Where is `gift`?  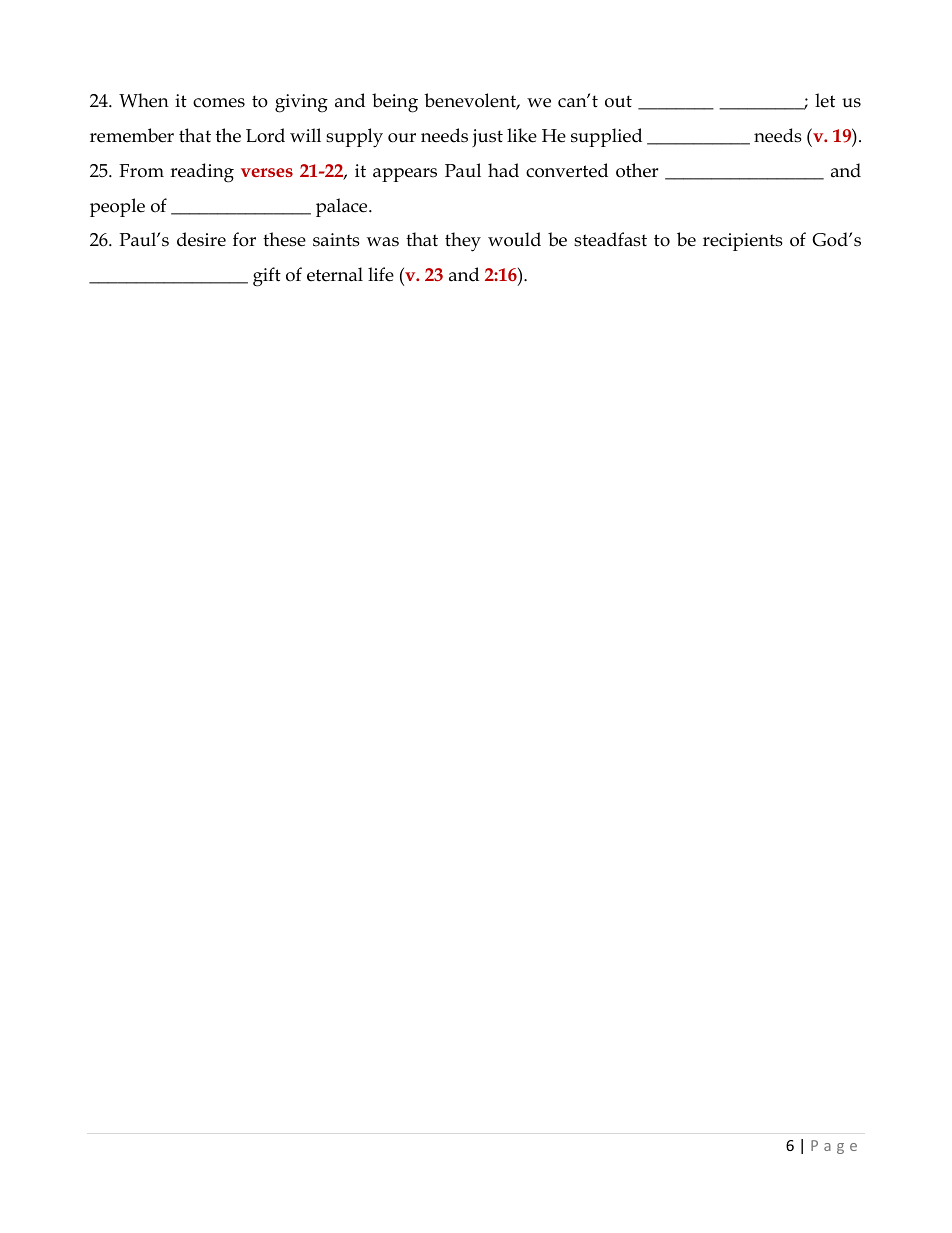
gift is located at coordinates (267, 277).
